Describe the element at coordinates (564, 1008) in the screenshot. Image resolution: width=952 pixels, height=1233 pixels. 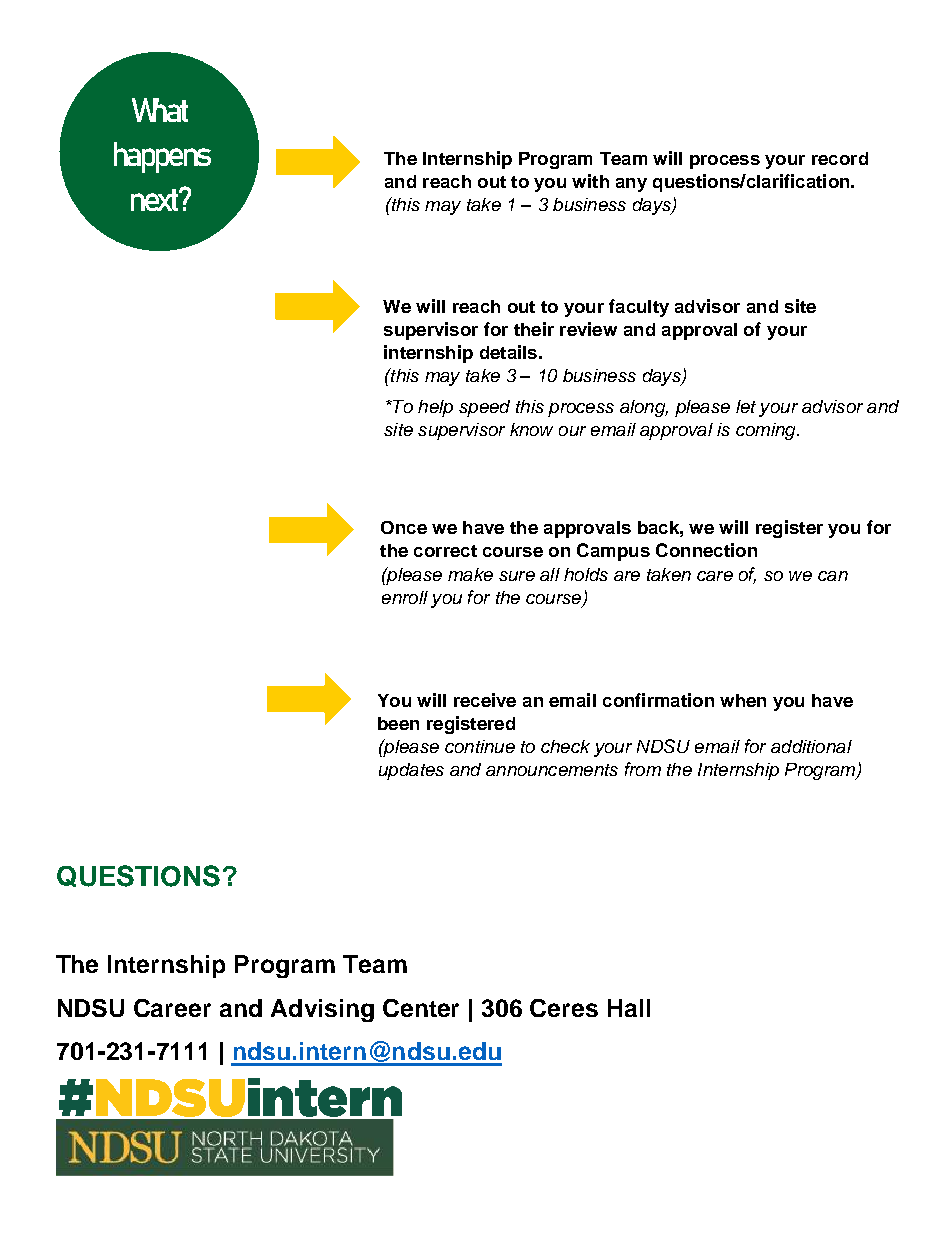
I see `Ceres` at that location.
